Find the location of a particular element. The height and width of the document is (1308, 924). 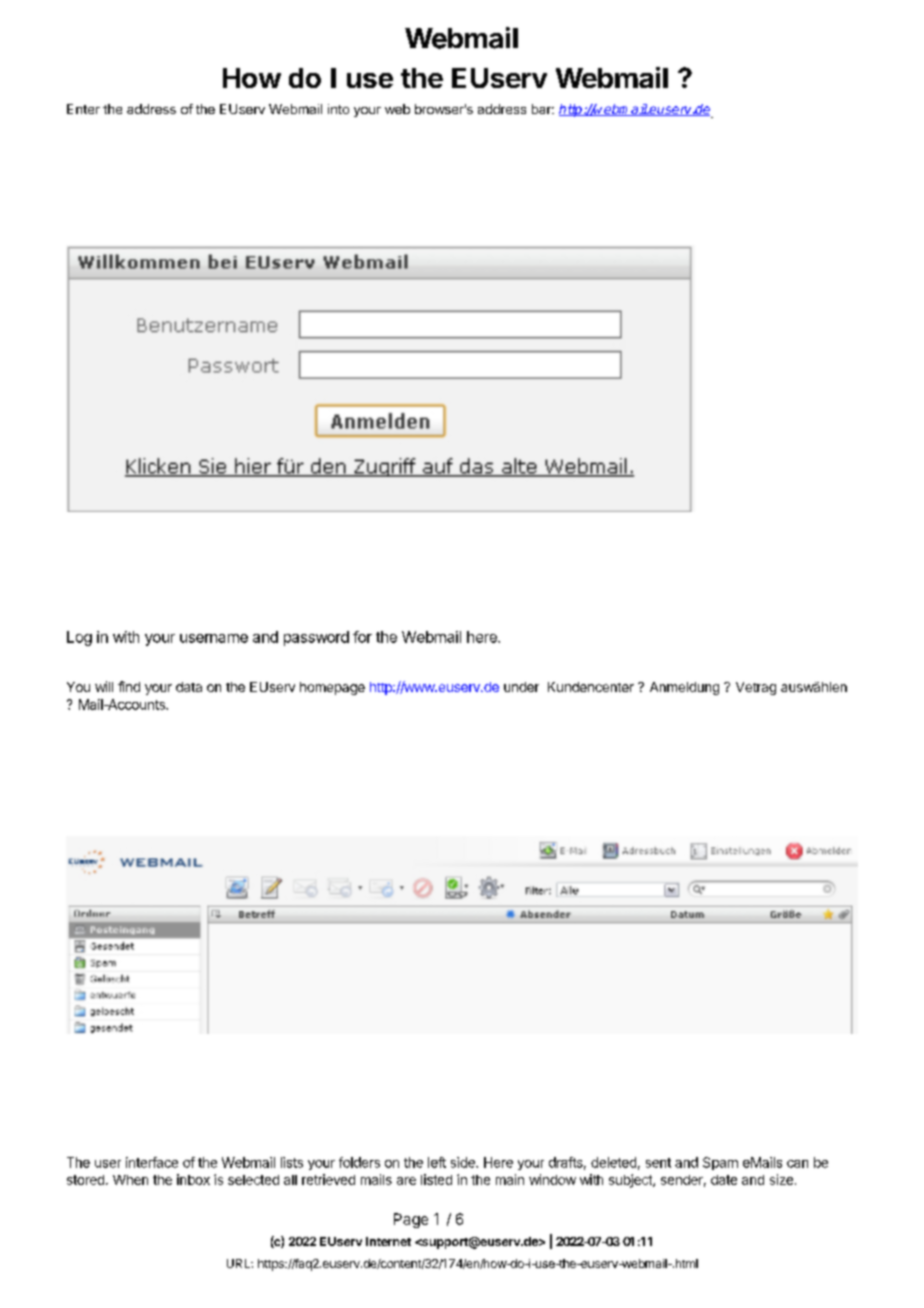

under is located at coordinates (521, 687).
